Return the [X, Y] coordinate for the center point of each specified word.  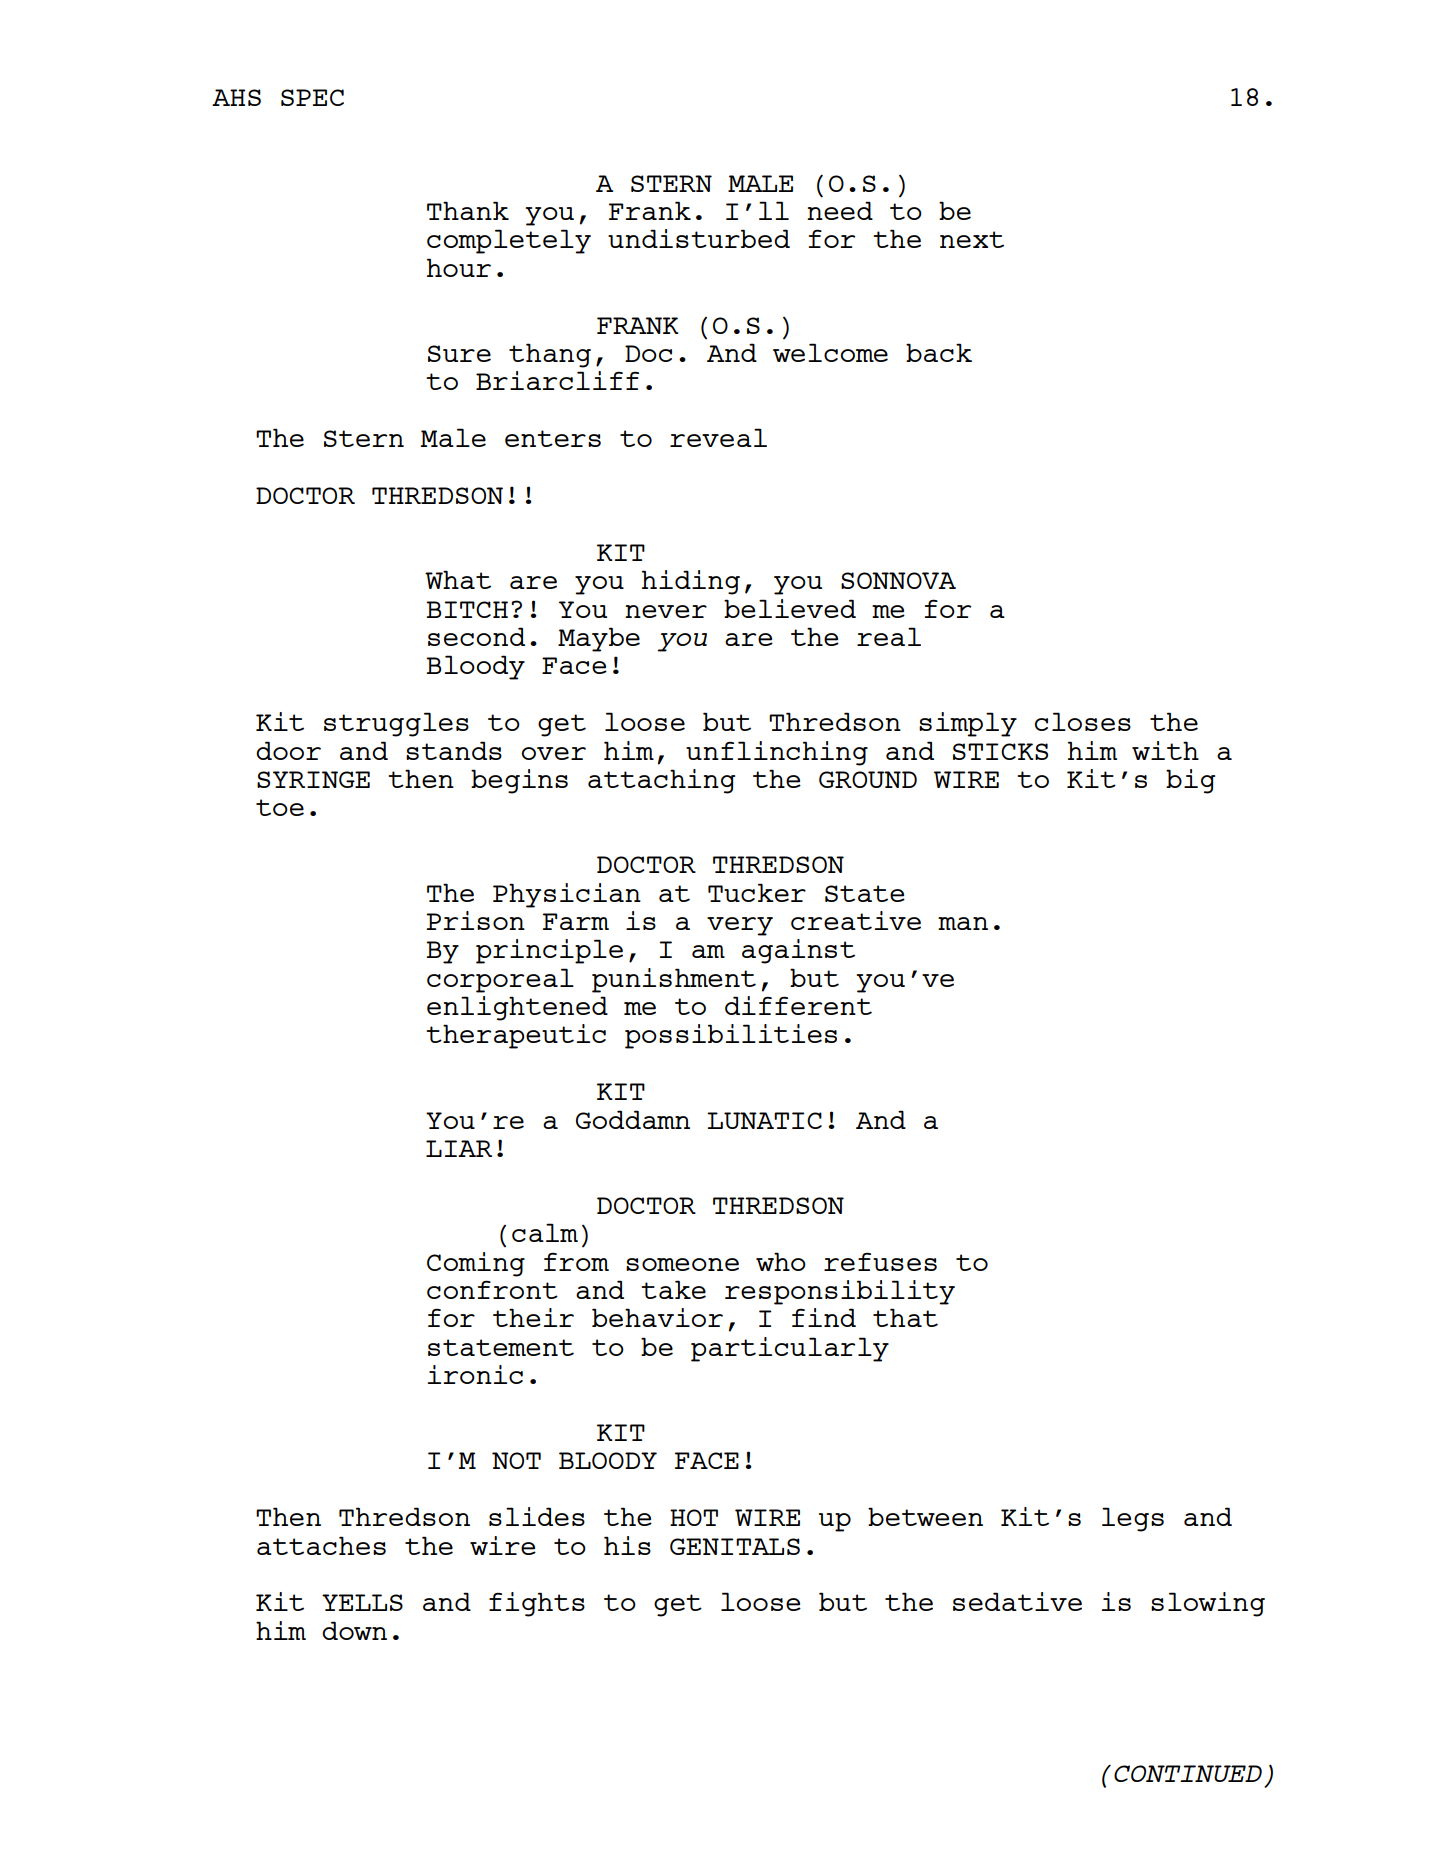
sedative [1017, 1601]
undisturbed [699, 238]
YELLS [362, 1602]
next [972, 239]
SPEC [312, 97]
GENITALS [735, 1546]
